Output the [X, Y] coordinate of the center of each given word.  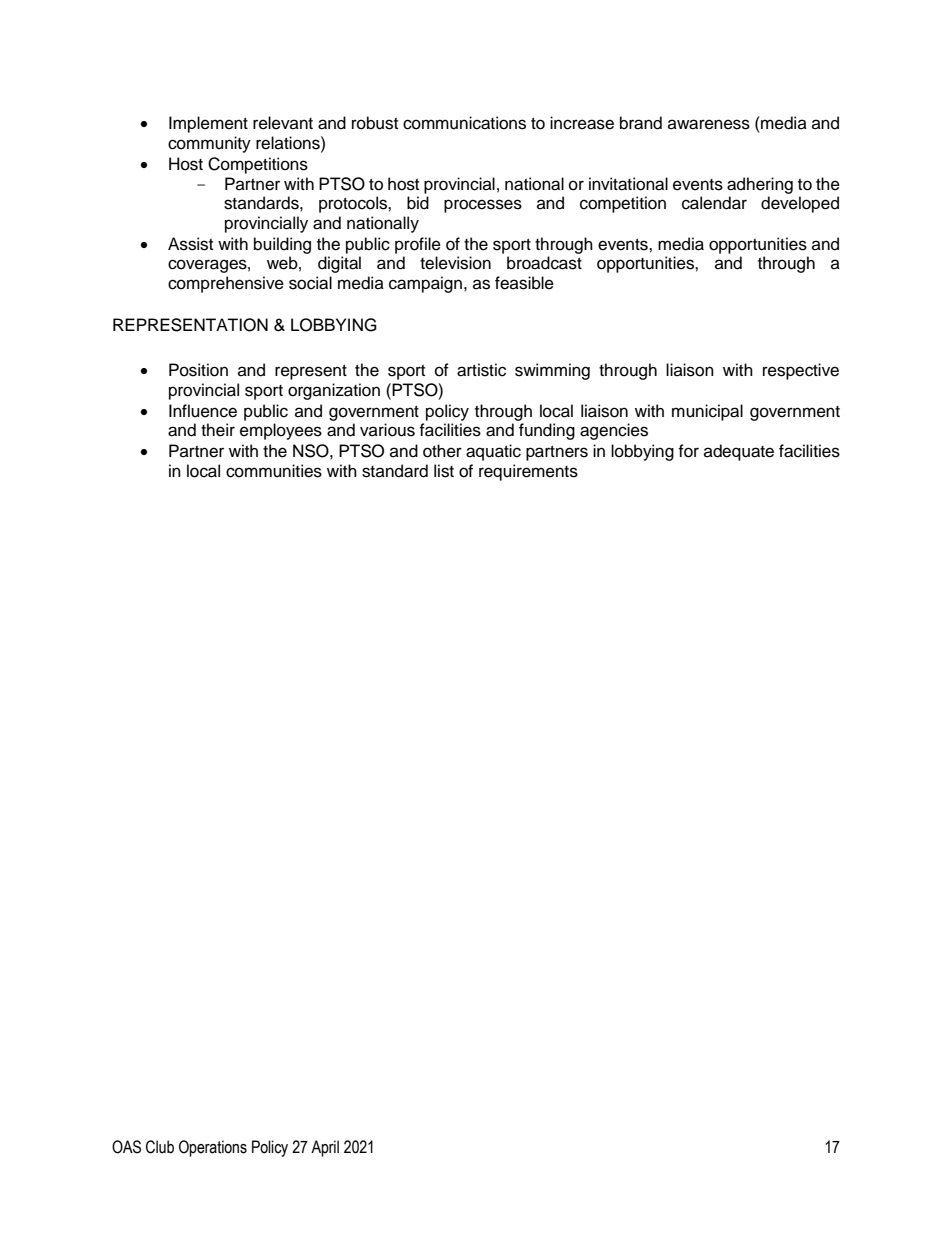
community [209, 144]
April [325, 1148]
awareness [709, 124]
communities [274, 471]
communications [464, 123]
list [444, 471]
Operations [213, 1148]
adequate [739, 452]
